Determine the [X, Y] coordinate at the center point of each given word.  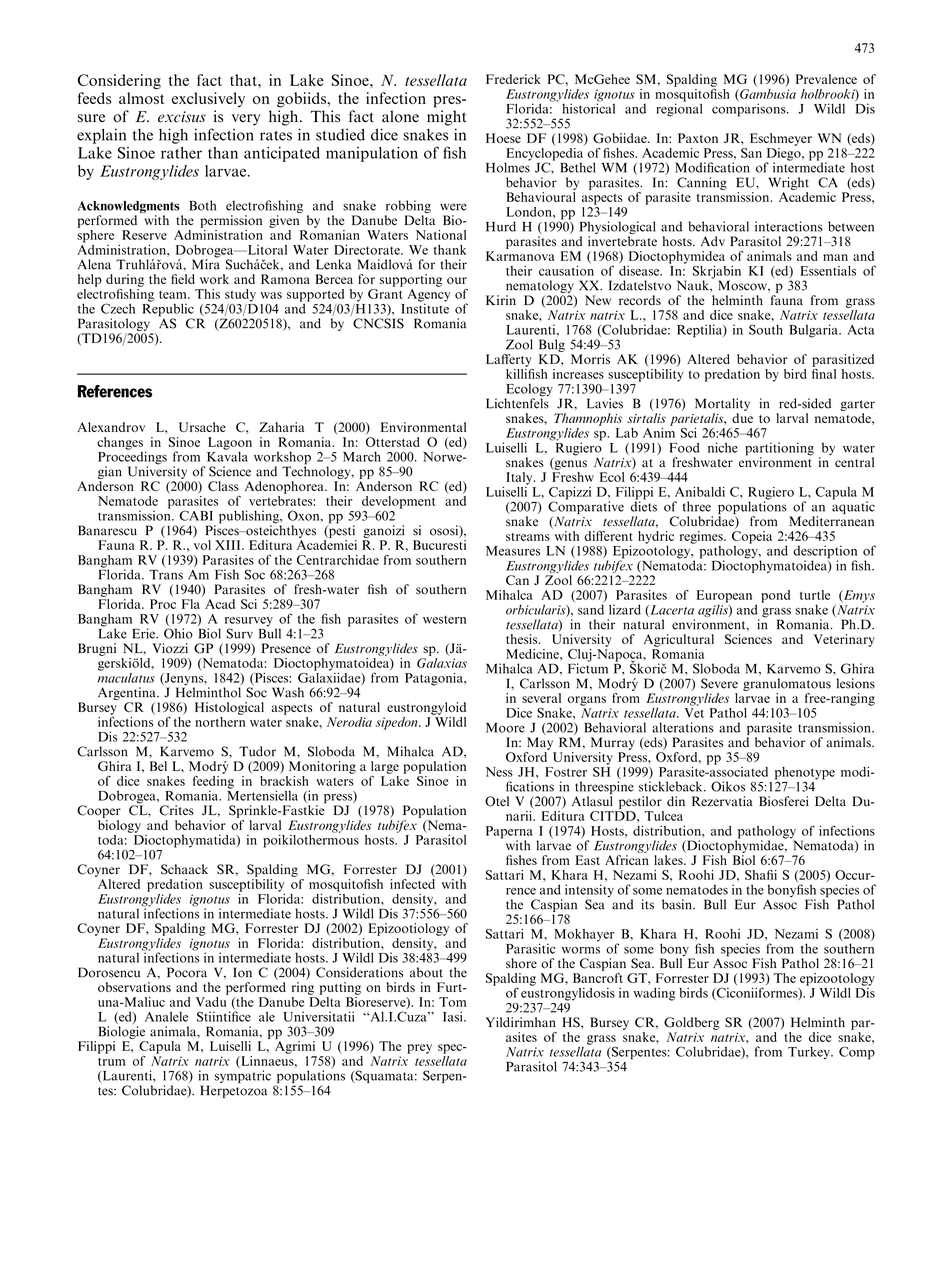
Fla [191, 604]
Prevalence [826, 79]
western [444, 619]
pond [775, 596]
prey [419, 1049]
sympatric [243, 1076]
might [446, 118]
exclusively [208, 99]
